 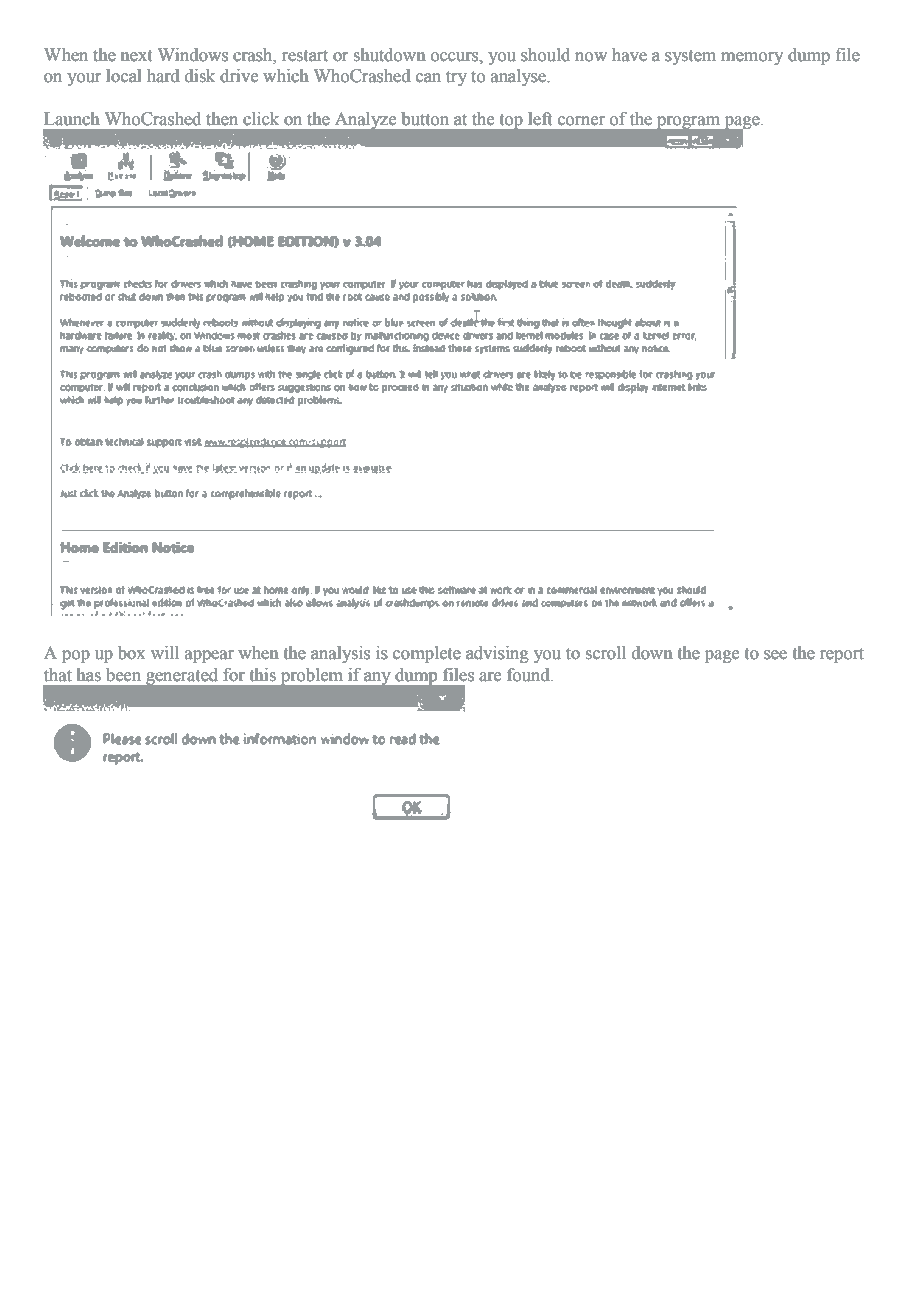 I want to click on hard, so click(x=163, y=76).
